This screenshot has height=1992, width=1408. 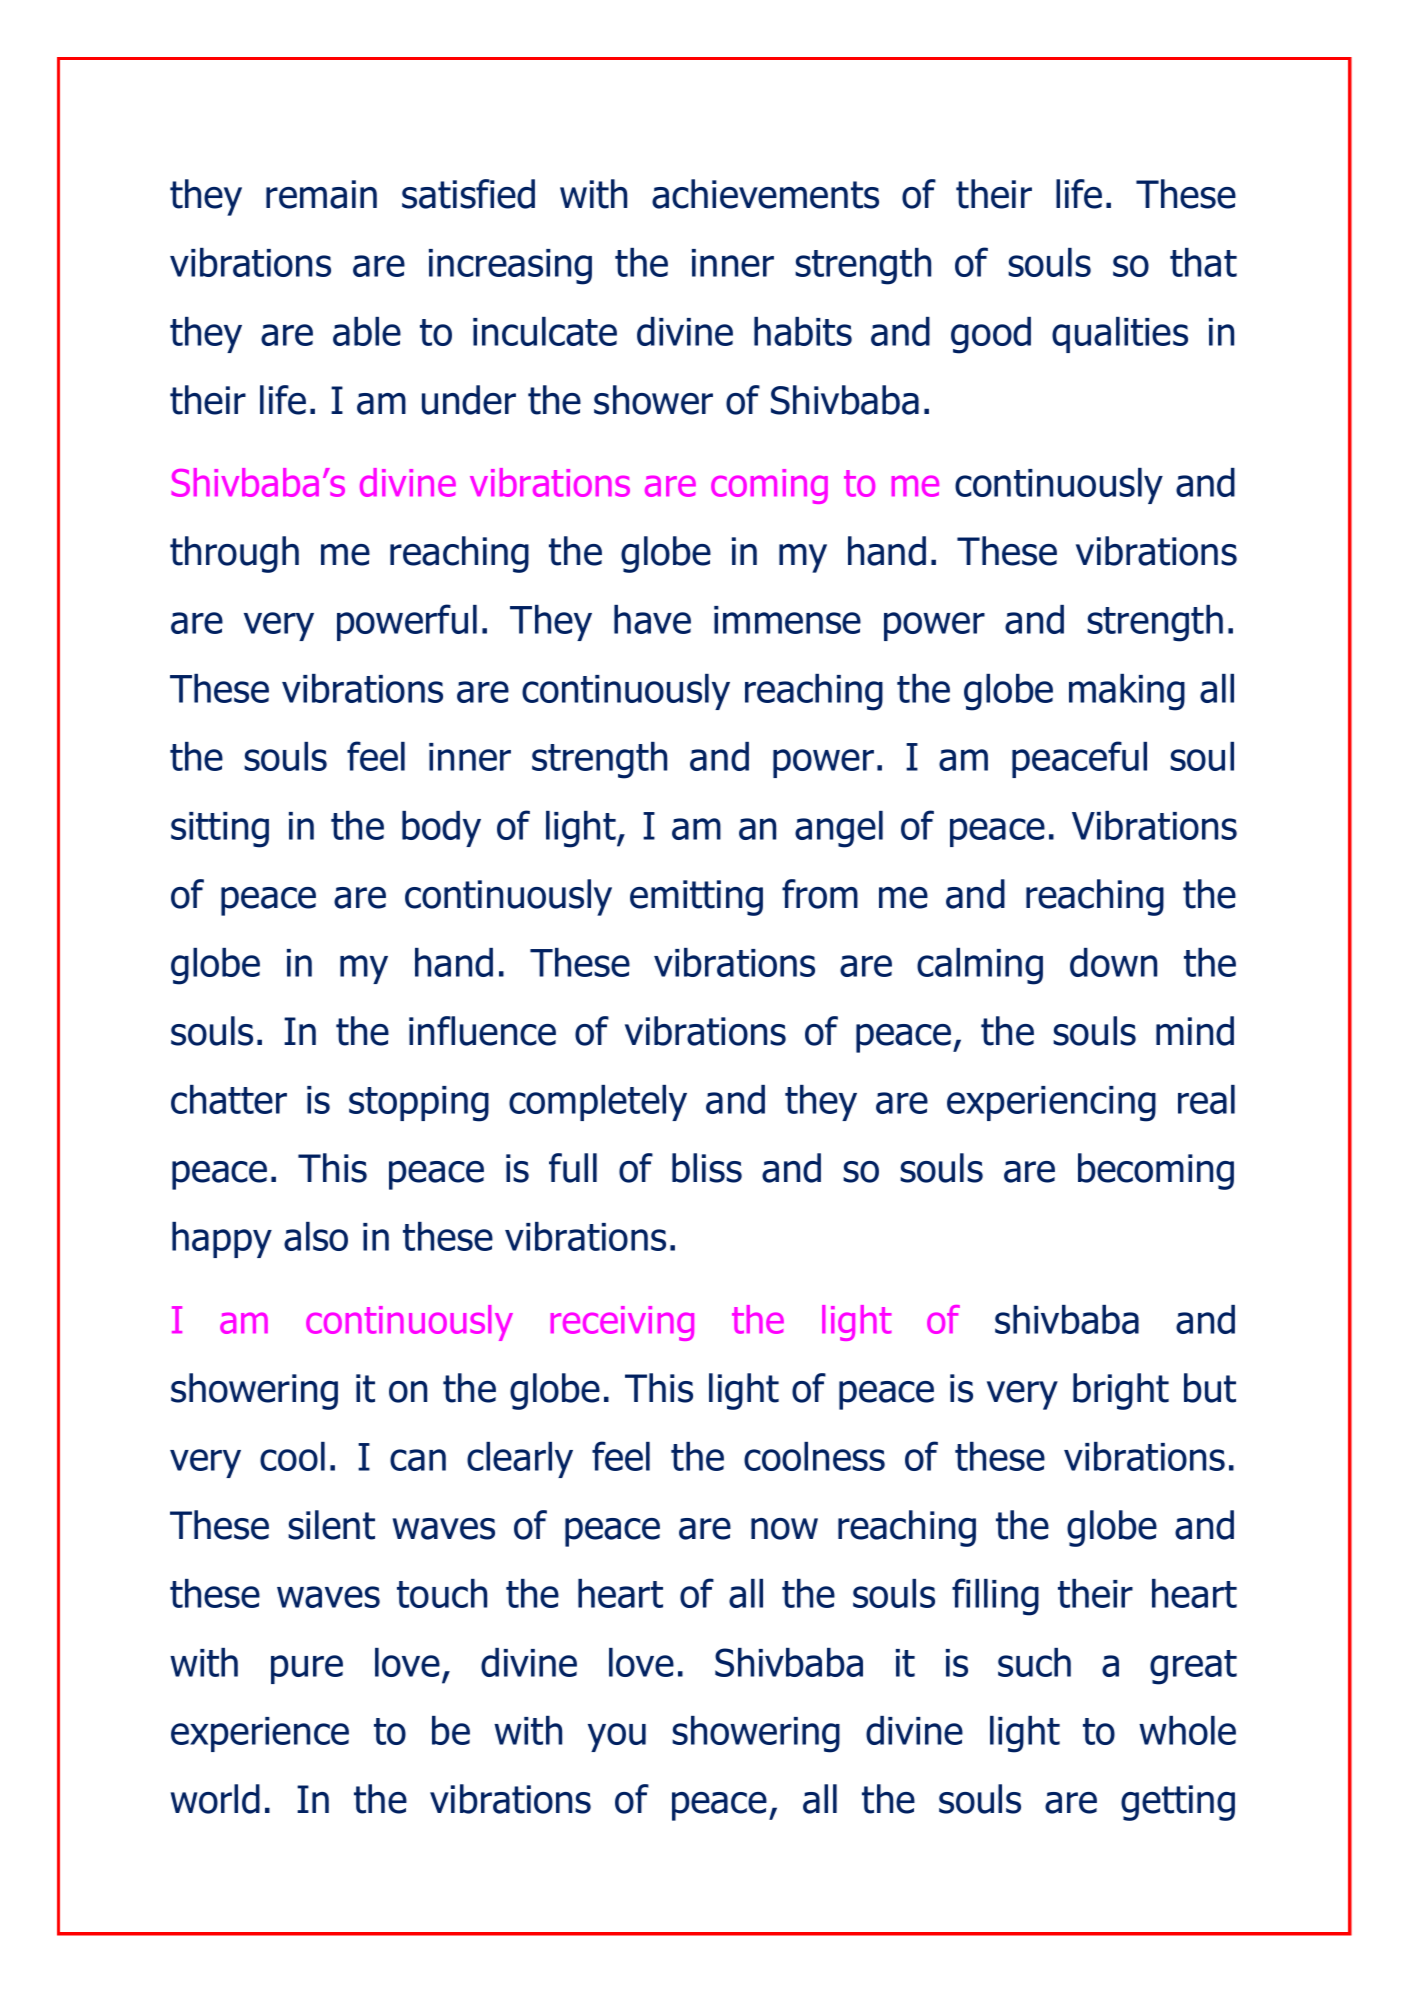 I want to click on experience, so click(x=260, y=1734).
